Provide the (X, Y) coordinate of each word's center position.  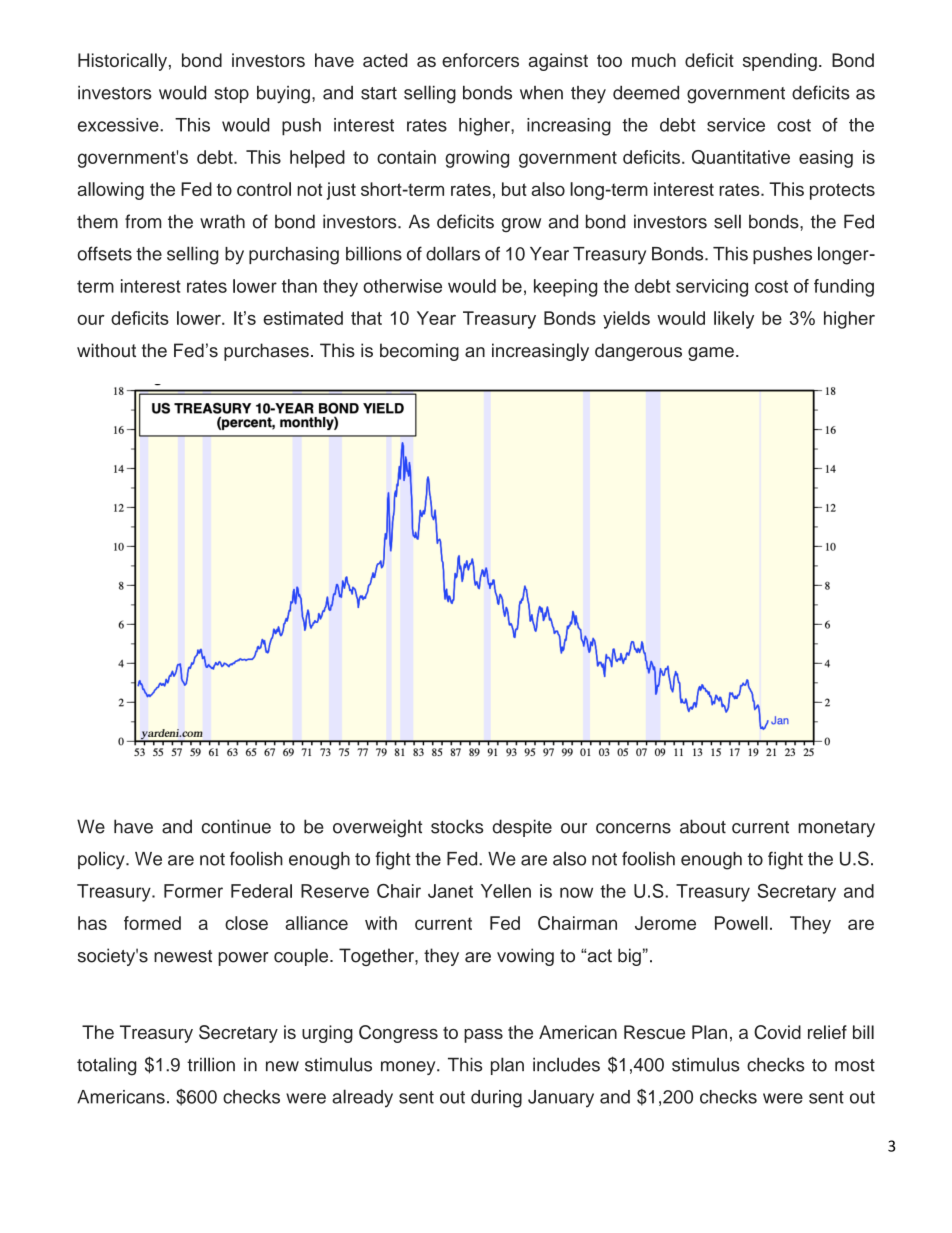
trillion (211, 1064)
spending (780, 62)
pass (483, 1036)
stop (231, 95)
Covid (777, 1032)
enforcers (480, 60)
